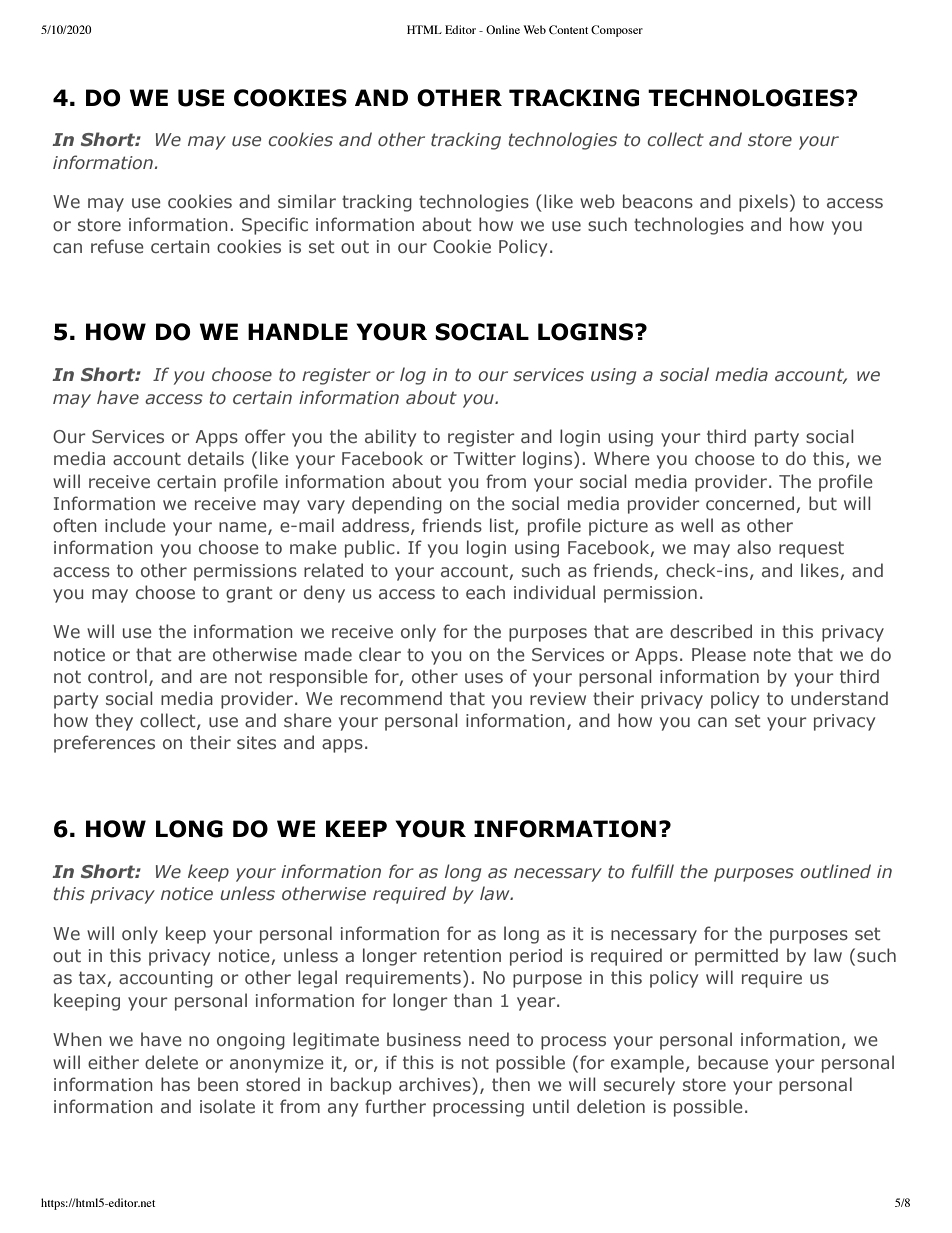 The image size is (952, 1233). What do you see at coordinates (617, 31) in the screenshot?
I see `Composer` at bounding box center [617, 31].
